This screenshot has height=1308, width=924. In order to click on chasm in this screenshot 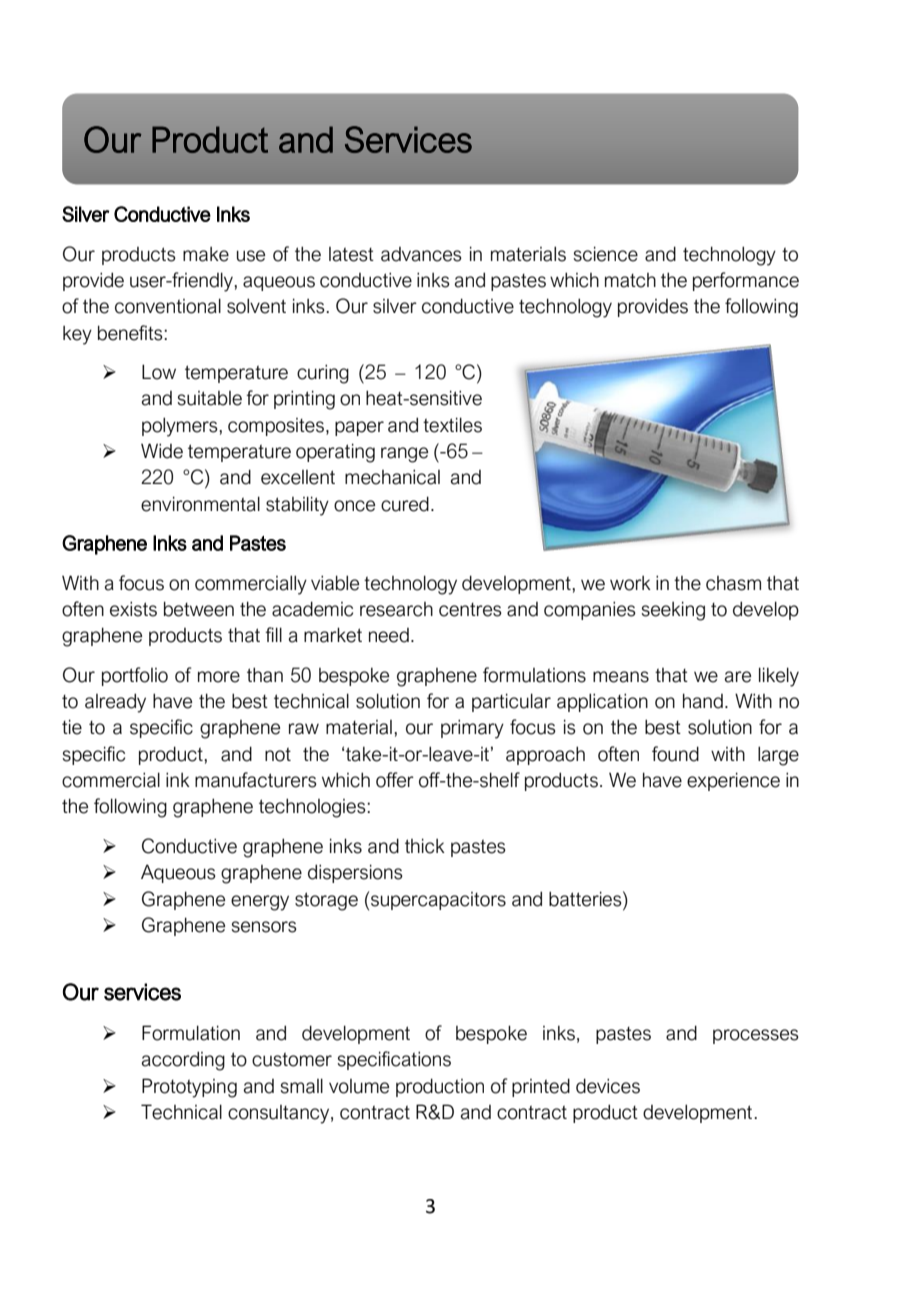, I will do `click(733, 583)`.
